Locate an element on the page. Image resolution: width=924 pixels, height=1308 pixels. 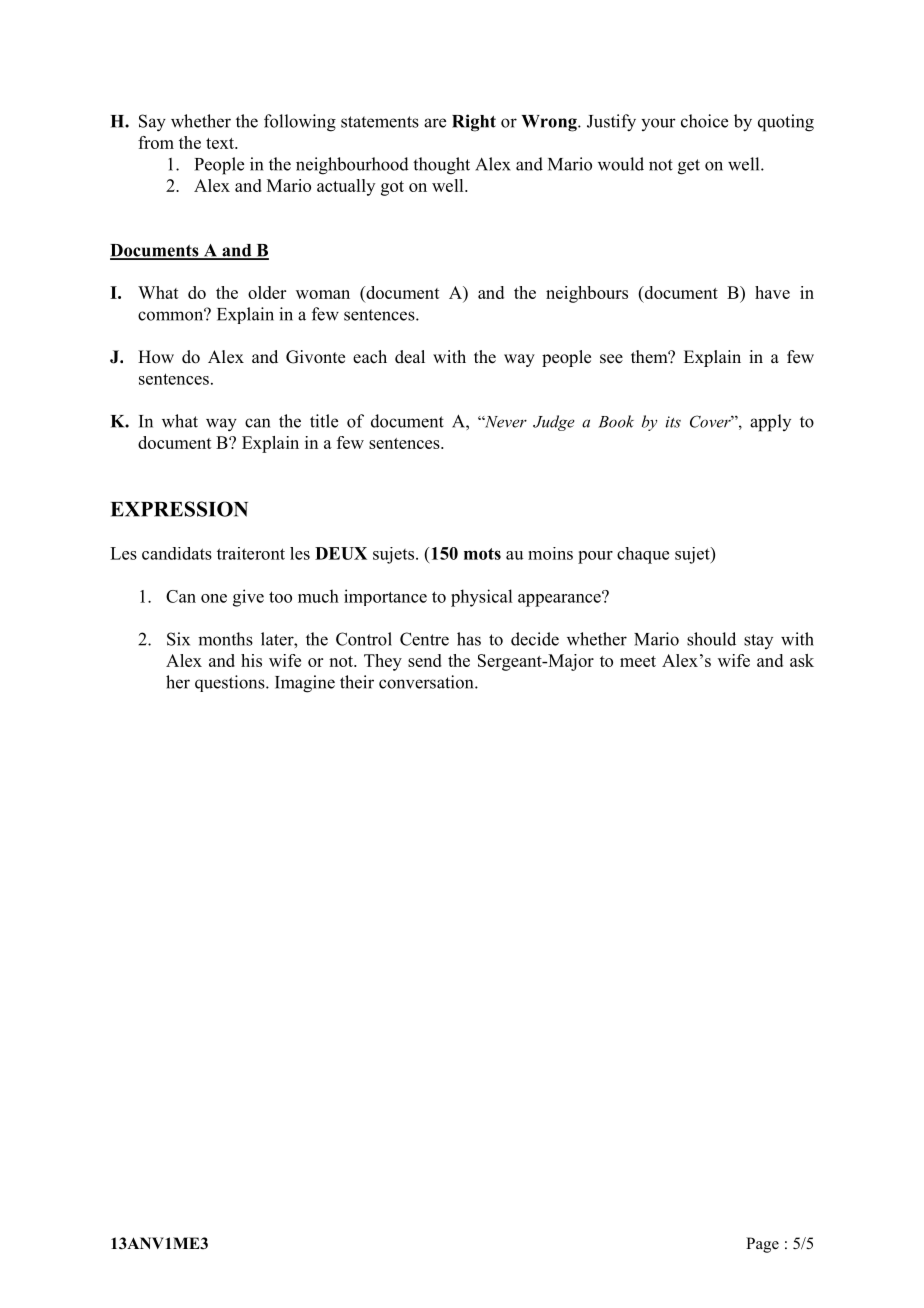
chaque is located at coordinates (643, 555).
